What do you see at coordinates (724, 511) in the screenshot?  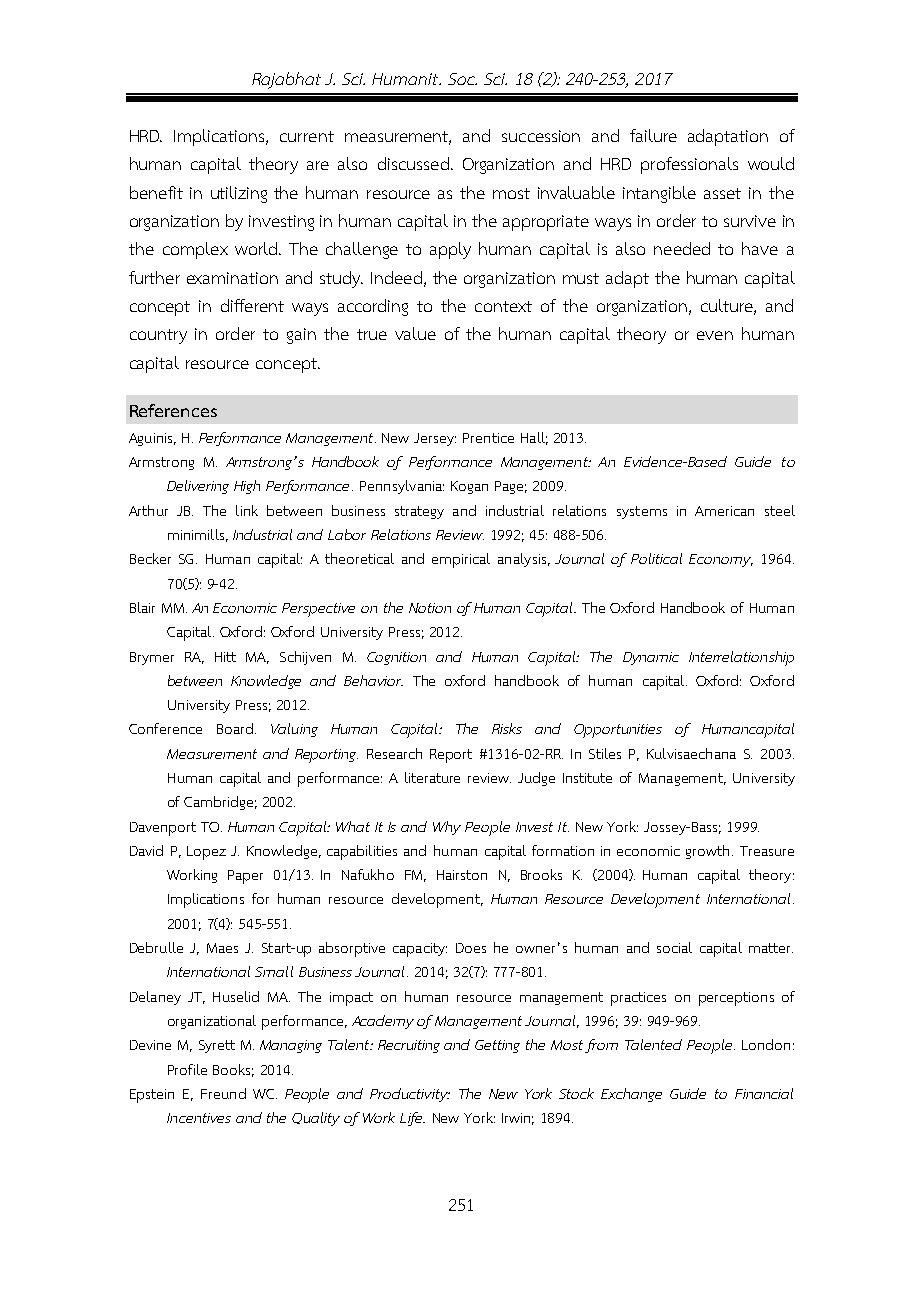 I see `American` at bounding box center [724, 511].
